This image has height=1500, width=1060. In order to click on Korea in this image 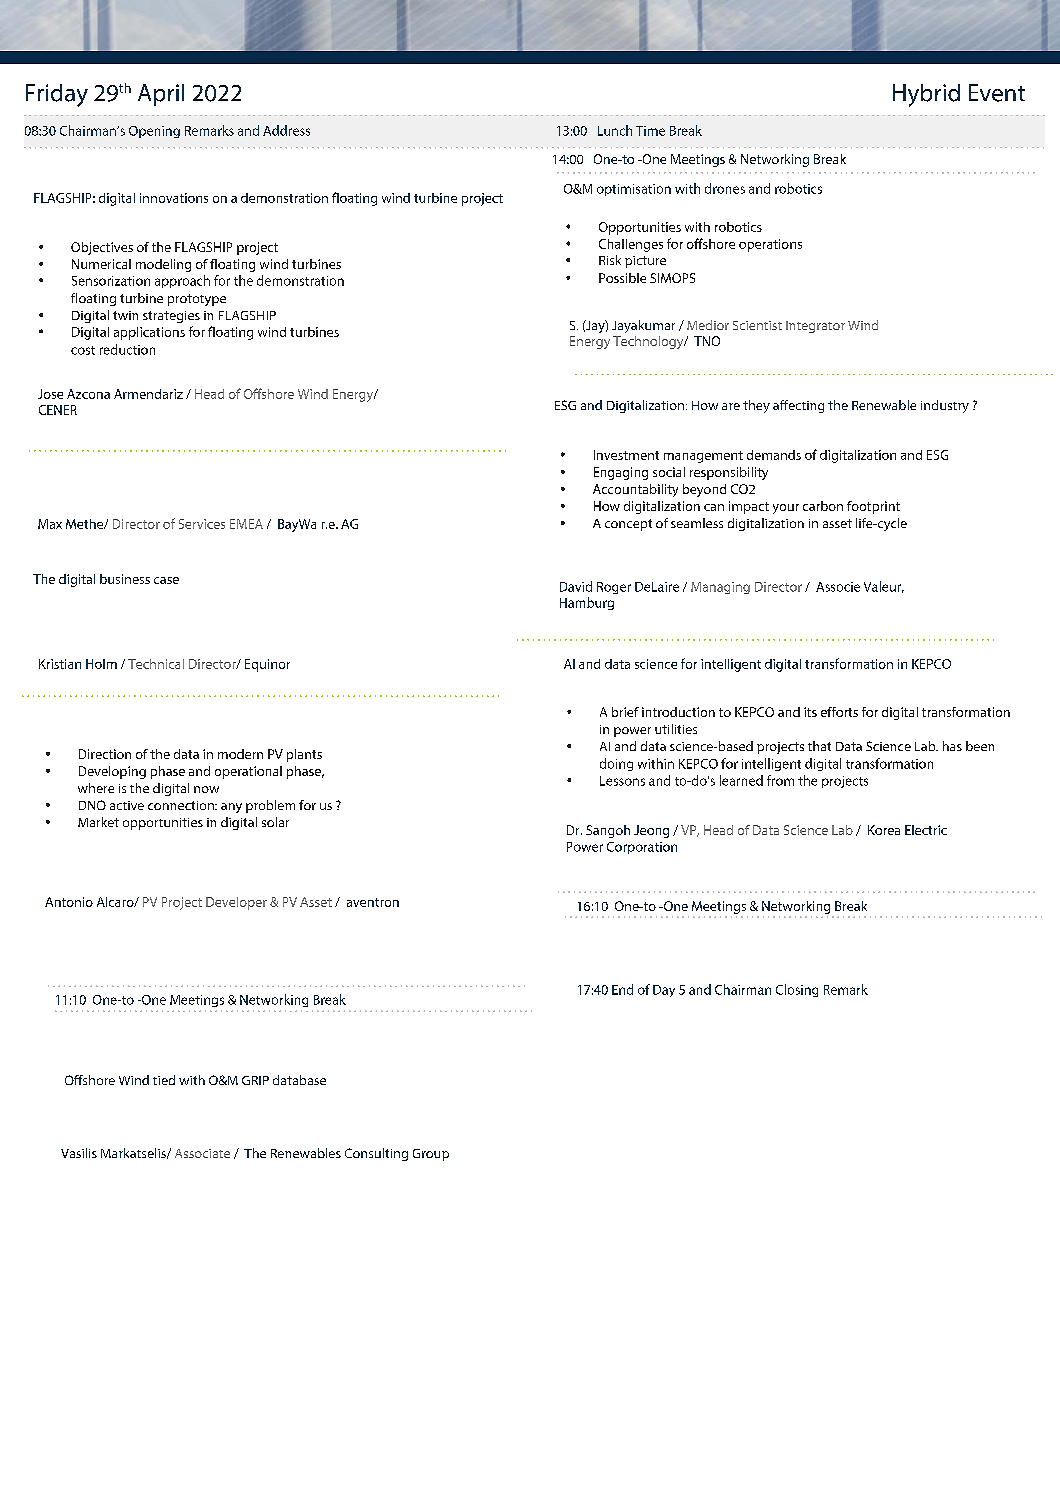, I will do `click(884, 830)`.
